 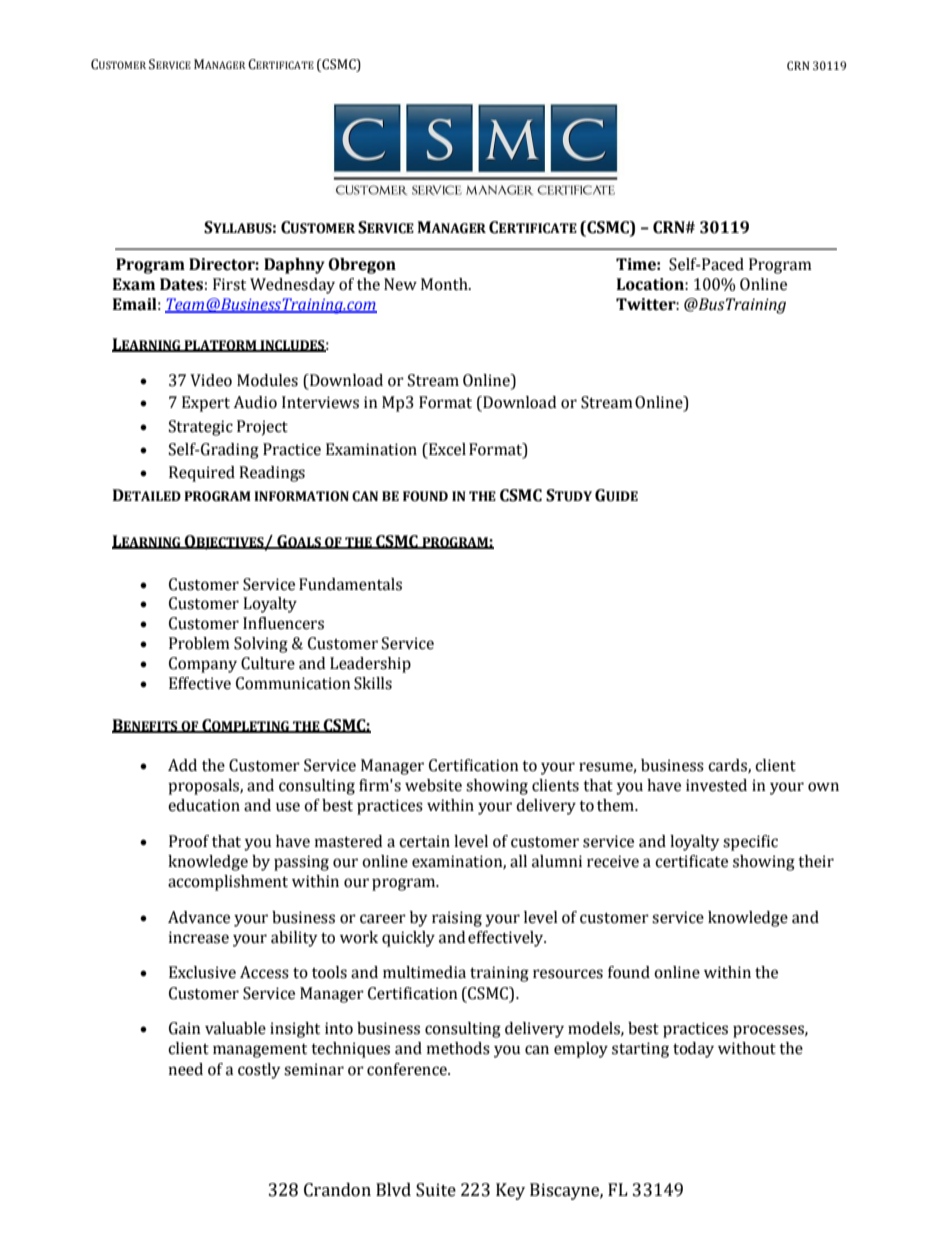 I want to click on Month, so click(x=445, y=284).
